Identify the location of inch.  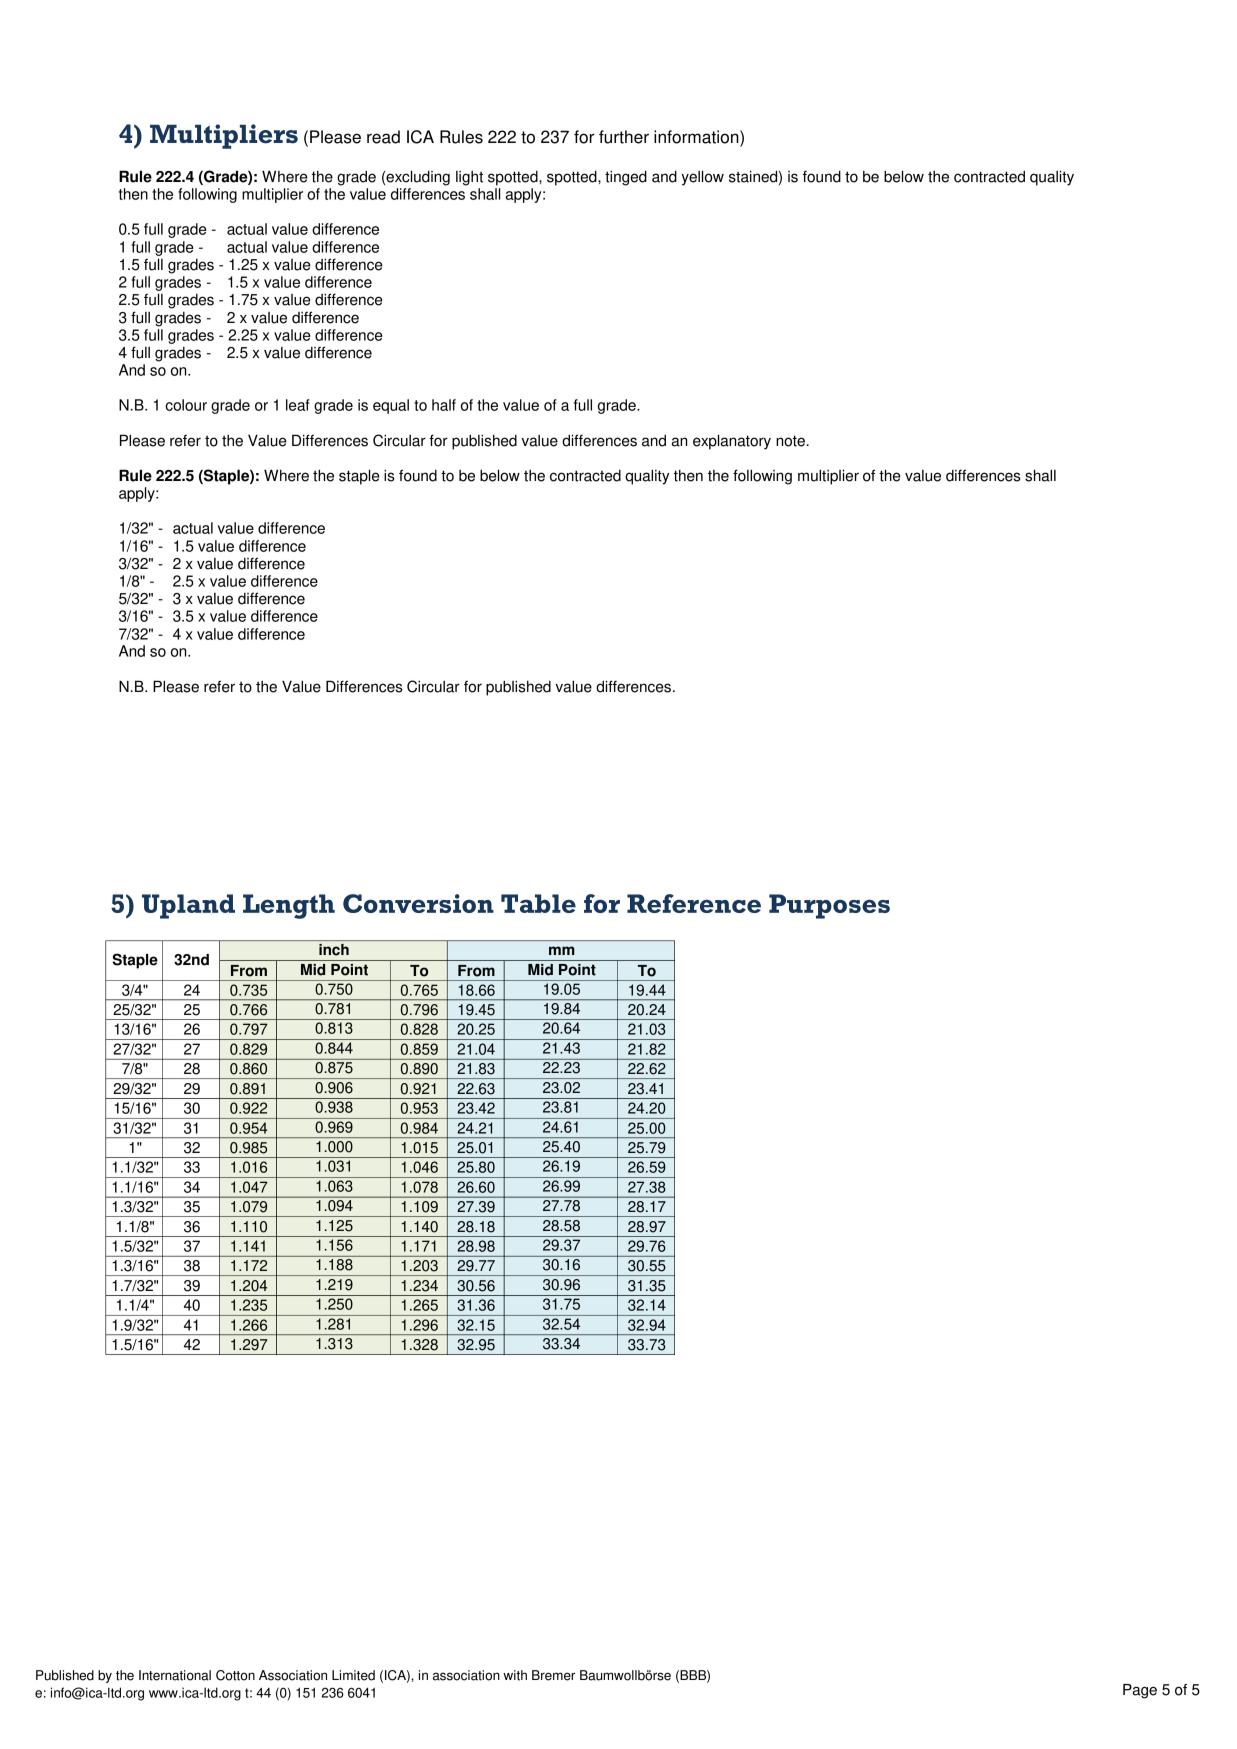
(334, 950).
